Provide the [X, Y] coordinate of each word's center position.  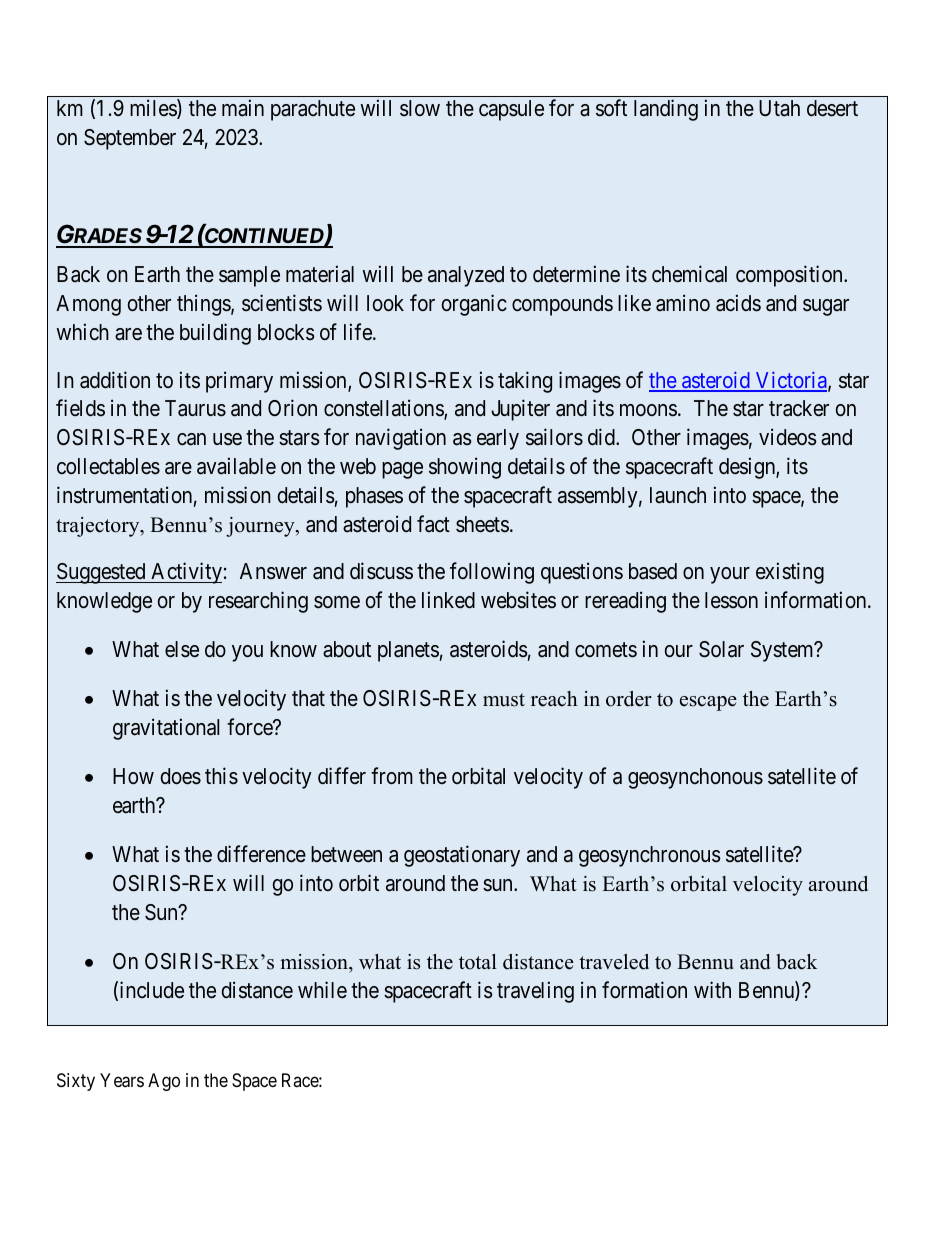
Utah [779, 108]
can [191, 439]
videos [788, 437]
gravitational [166, 729]
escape [708, 703]
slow [420, 108]
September [130, 139]
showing [465, 468]
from [392, 776]
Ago [164, 1082]
